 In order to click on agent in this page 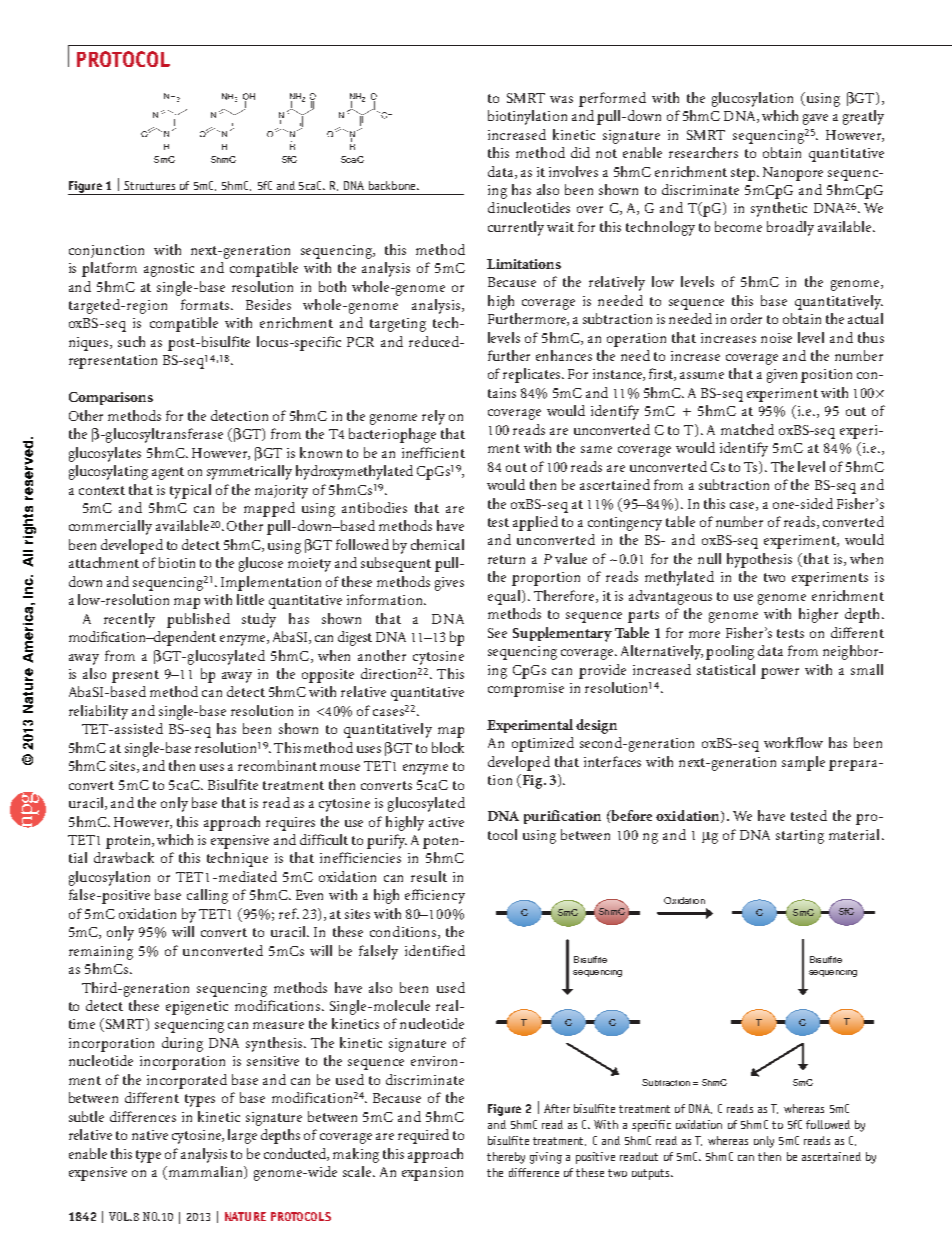, I will do `click(168, 473)`.
